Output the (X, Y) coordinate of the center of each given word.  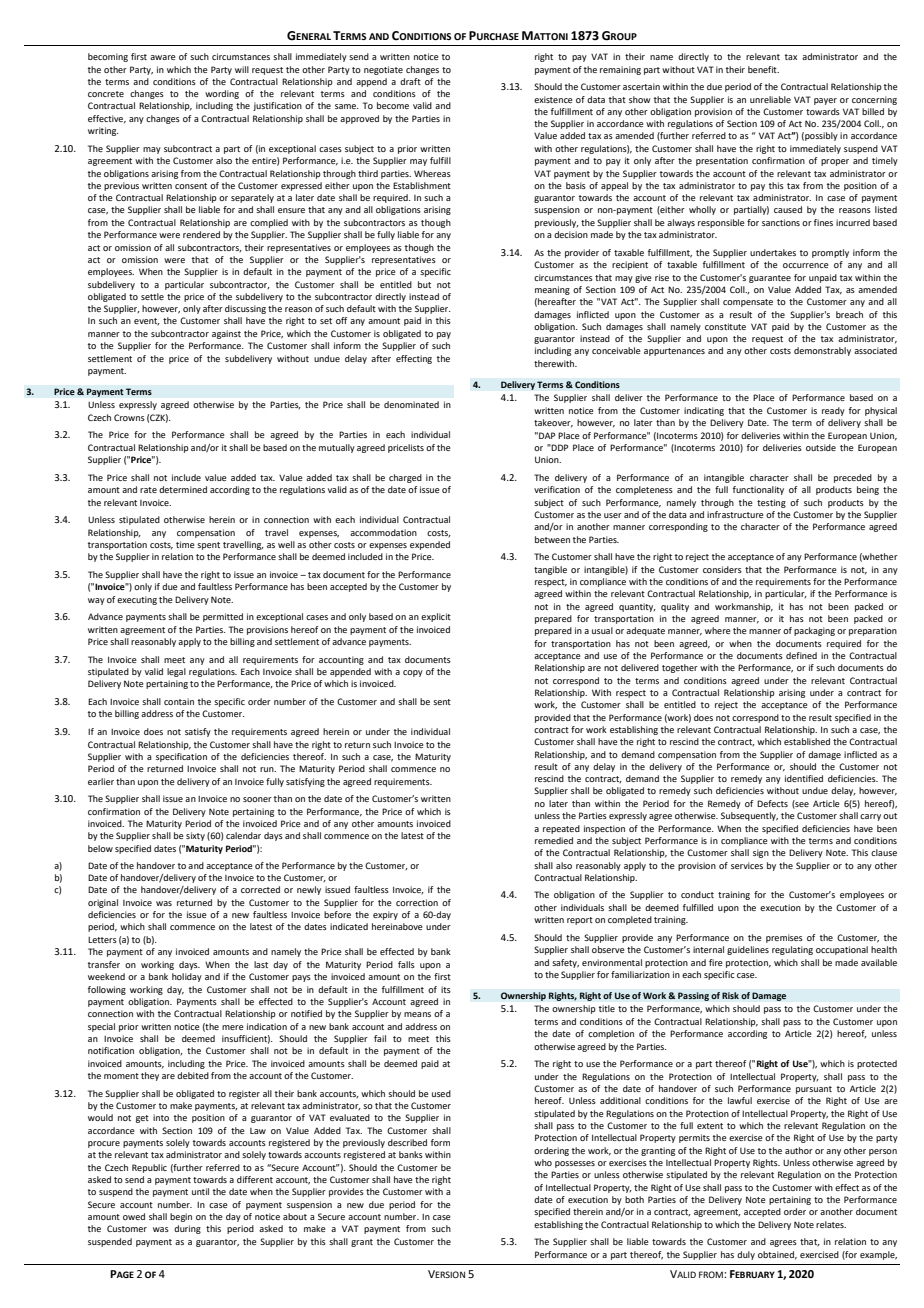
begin (181, 1217)
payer (825, 101)
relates (831, 1224)
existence (553, 99)
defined (801, 655)
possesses (575, 1164)
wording (222, 94)
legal (176, 672)
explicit (436, 617)
